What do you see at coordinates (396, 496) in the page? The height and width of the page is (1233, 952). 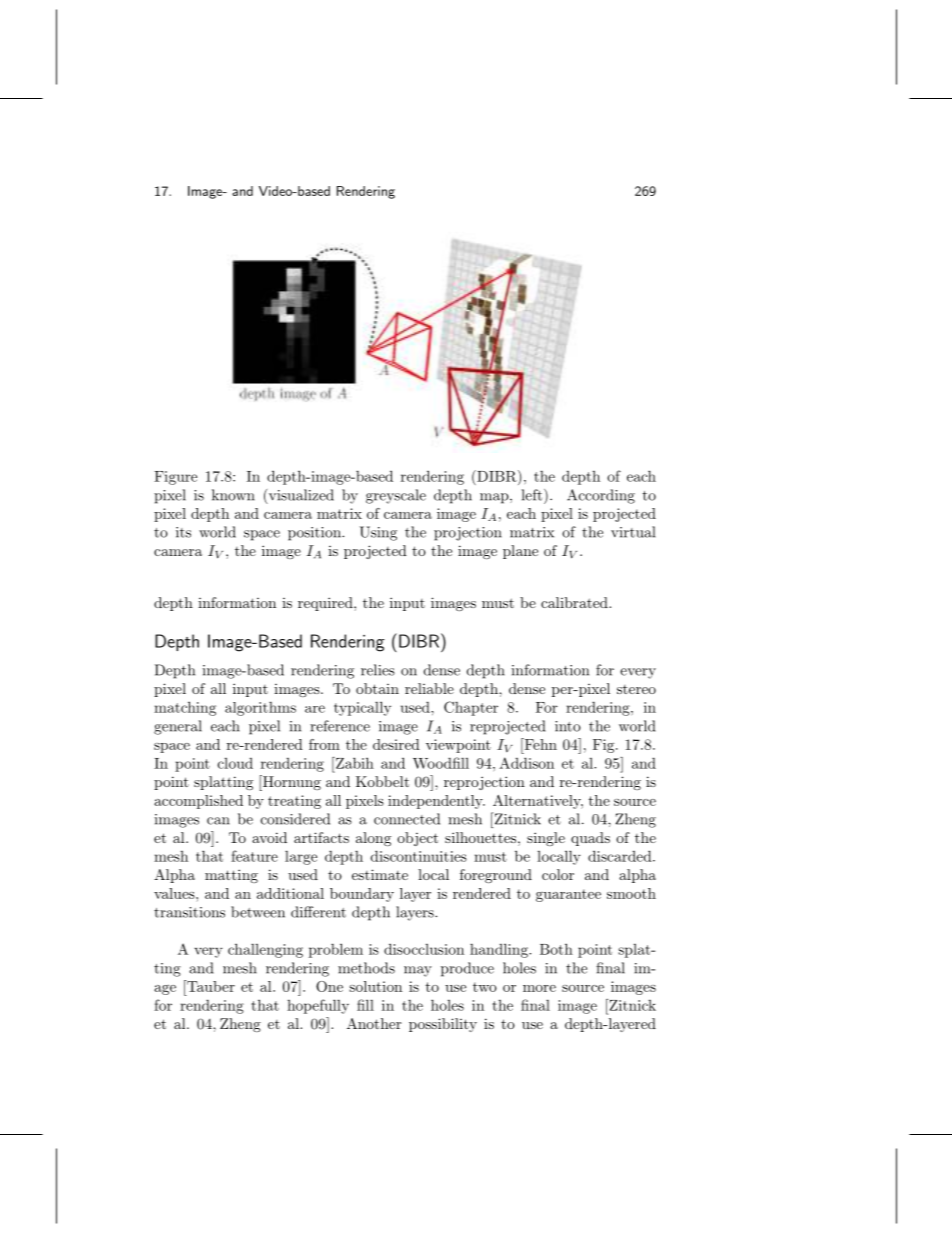 I see `greyscale` at bounding box center [396, 496].
